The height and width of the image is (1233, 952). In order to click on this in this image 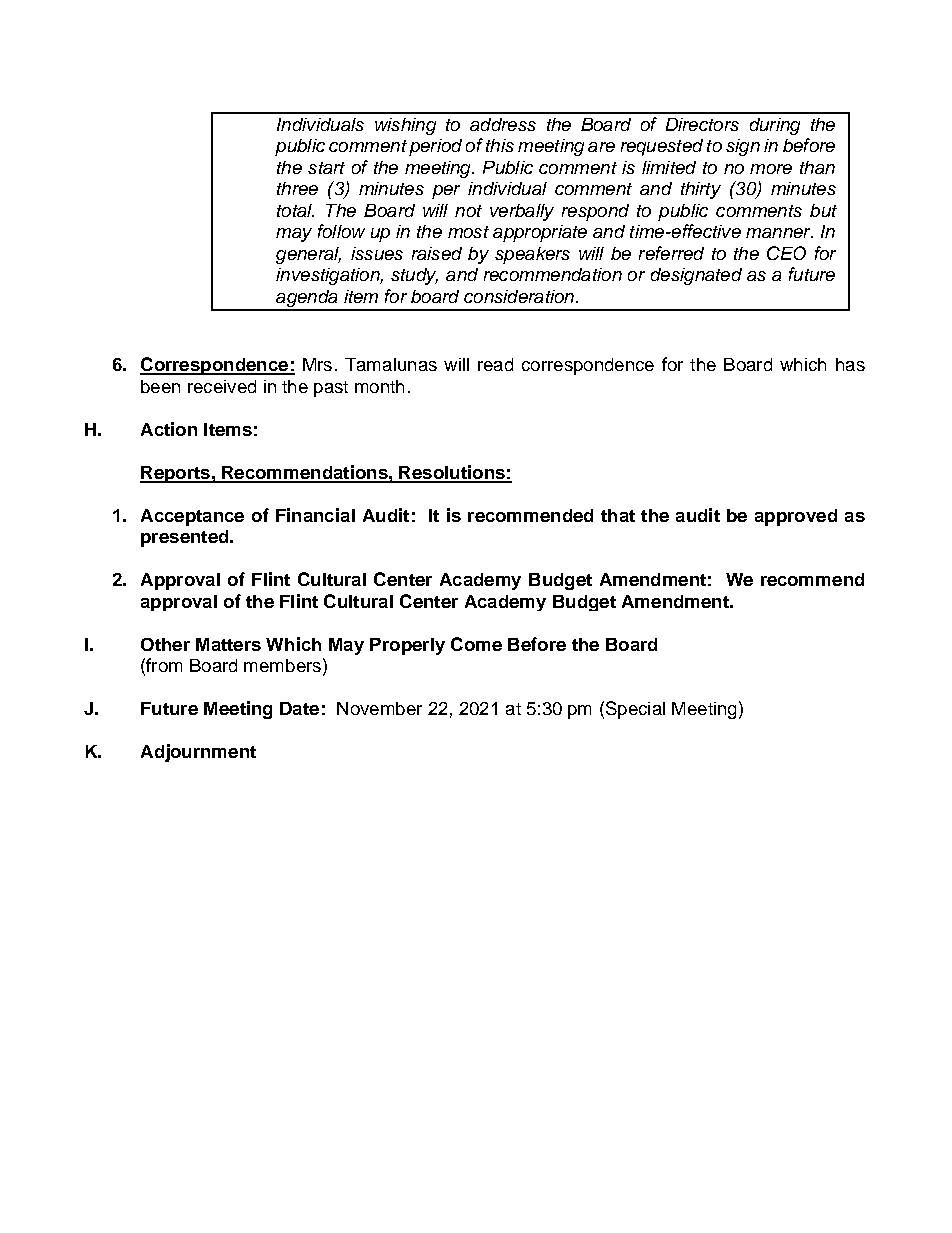, I will do `click(500, 145)`.
